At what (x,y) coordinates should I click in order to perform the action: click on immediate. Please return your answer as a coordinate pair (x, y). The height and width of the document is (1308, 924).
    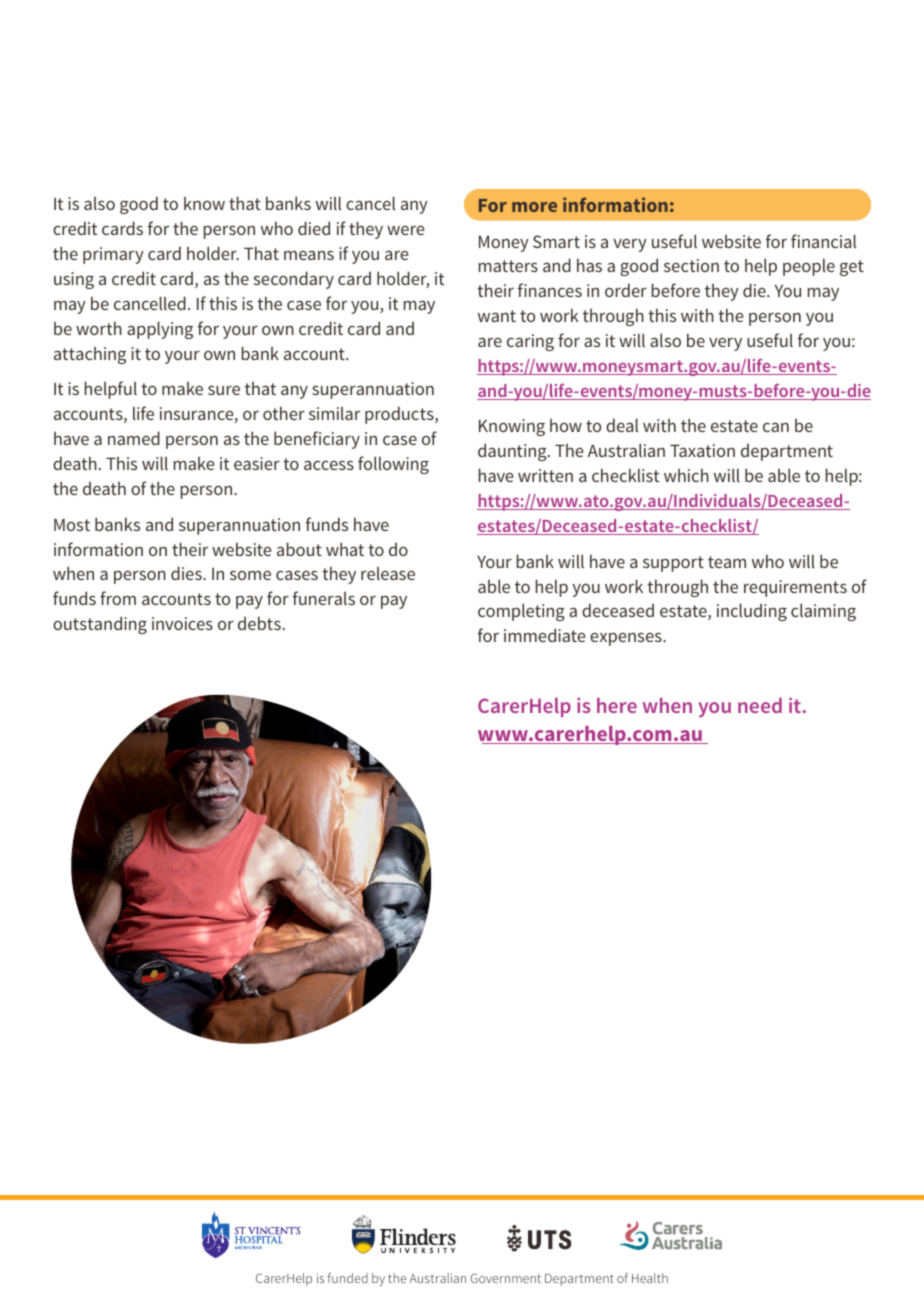
    Looking at the image, I should click on (544, 635).
